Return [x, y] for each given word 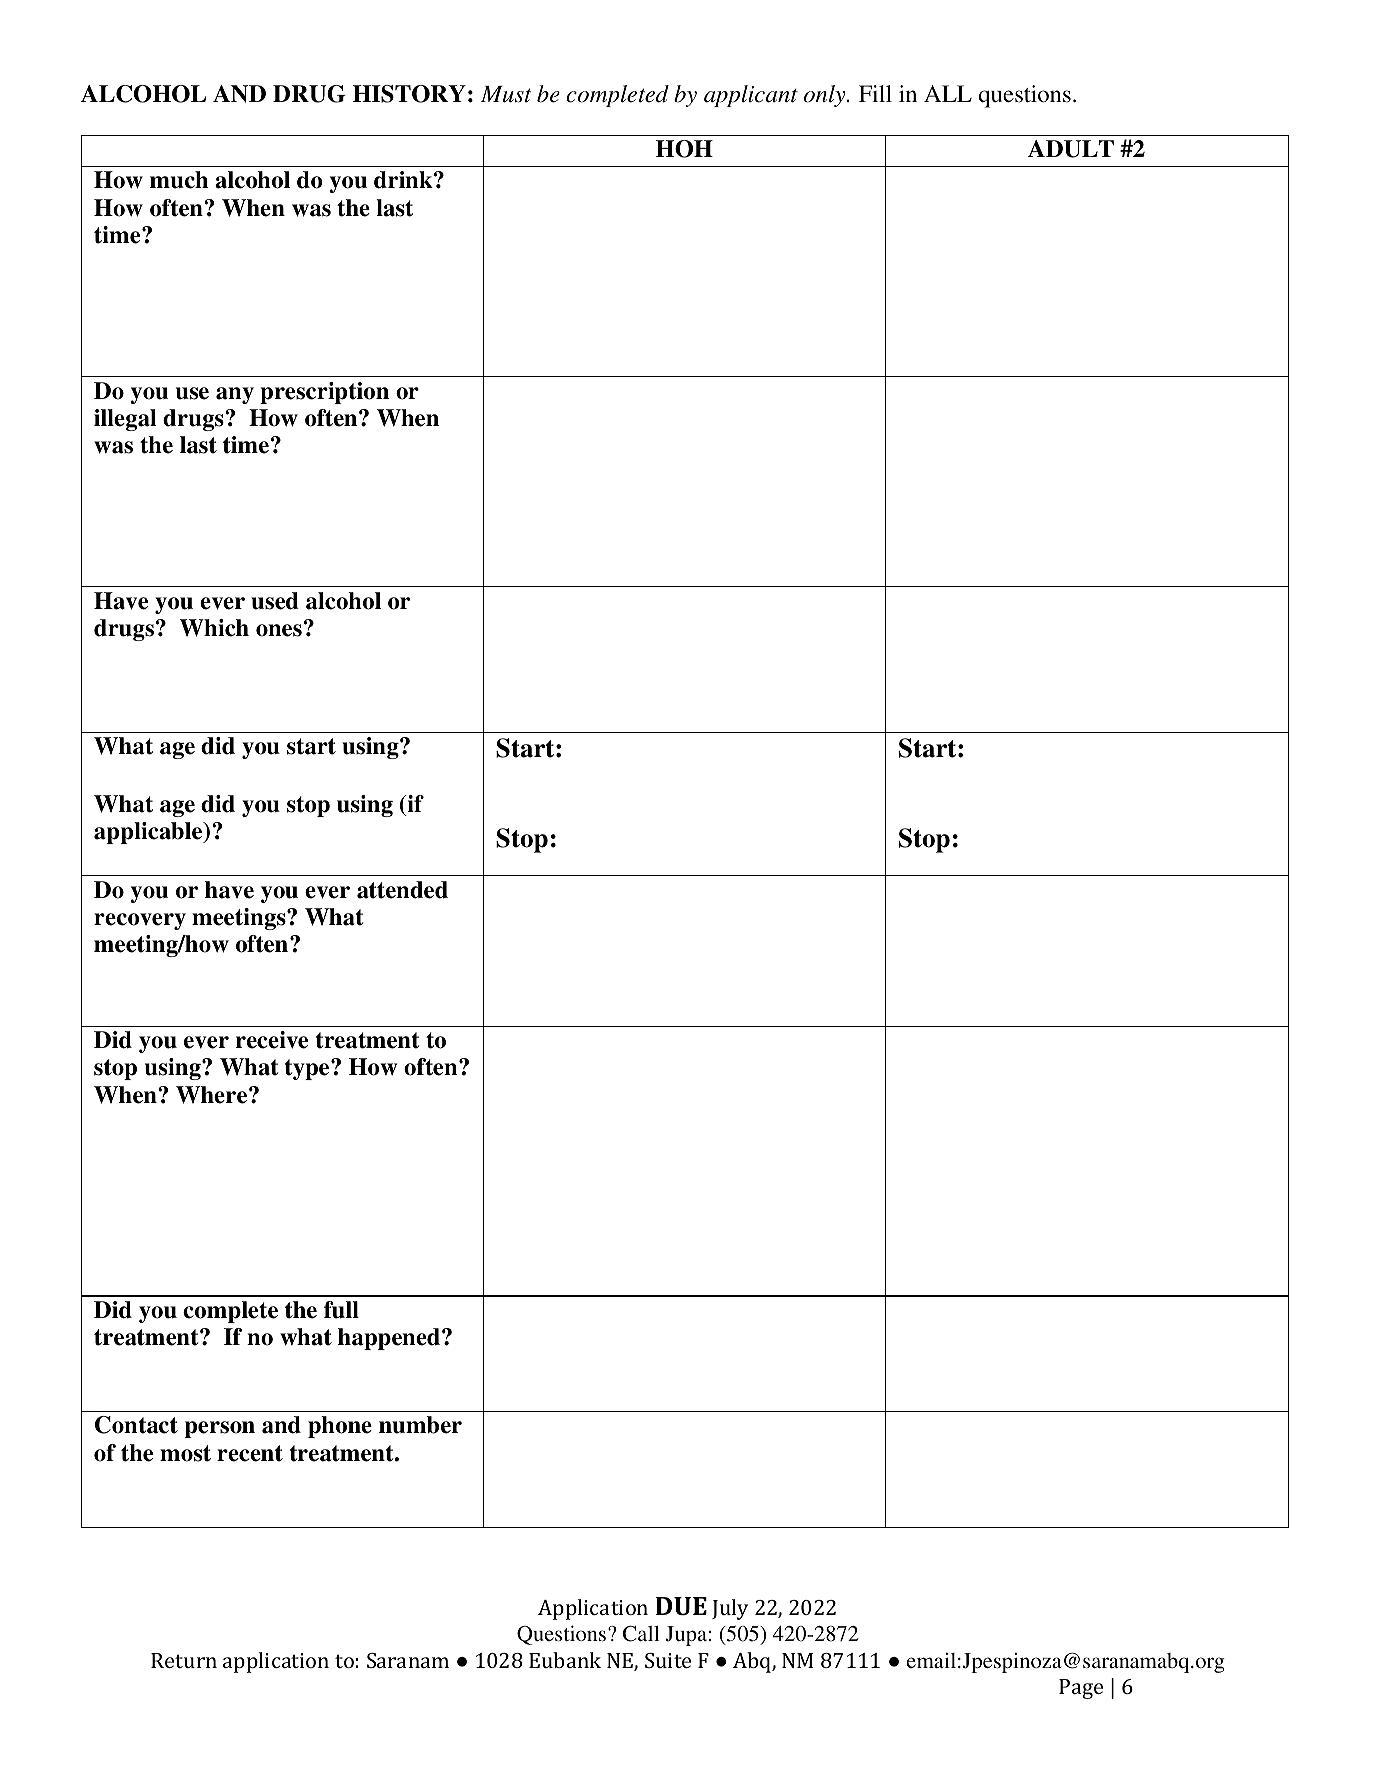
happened [390, 1339]
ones [279, 630]
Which [214, 628]
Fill [875, 93]
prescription [324, 393]
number [420, 1425]
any [235, 395]
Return [184, 1660]
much [179, 180]
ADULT [1071, 149]
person [220, 1429]
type [308, 1069]
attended [402, 890]
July [730, 1609]
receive [272, 1040]
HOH [684, 149]
